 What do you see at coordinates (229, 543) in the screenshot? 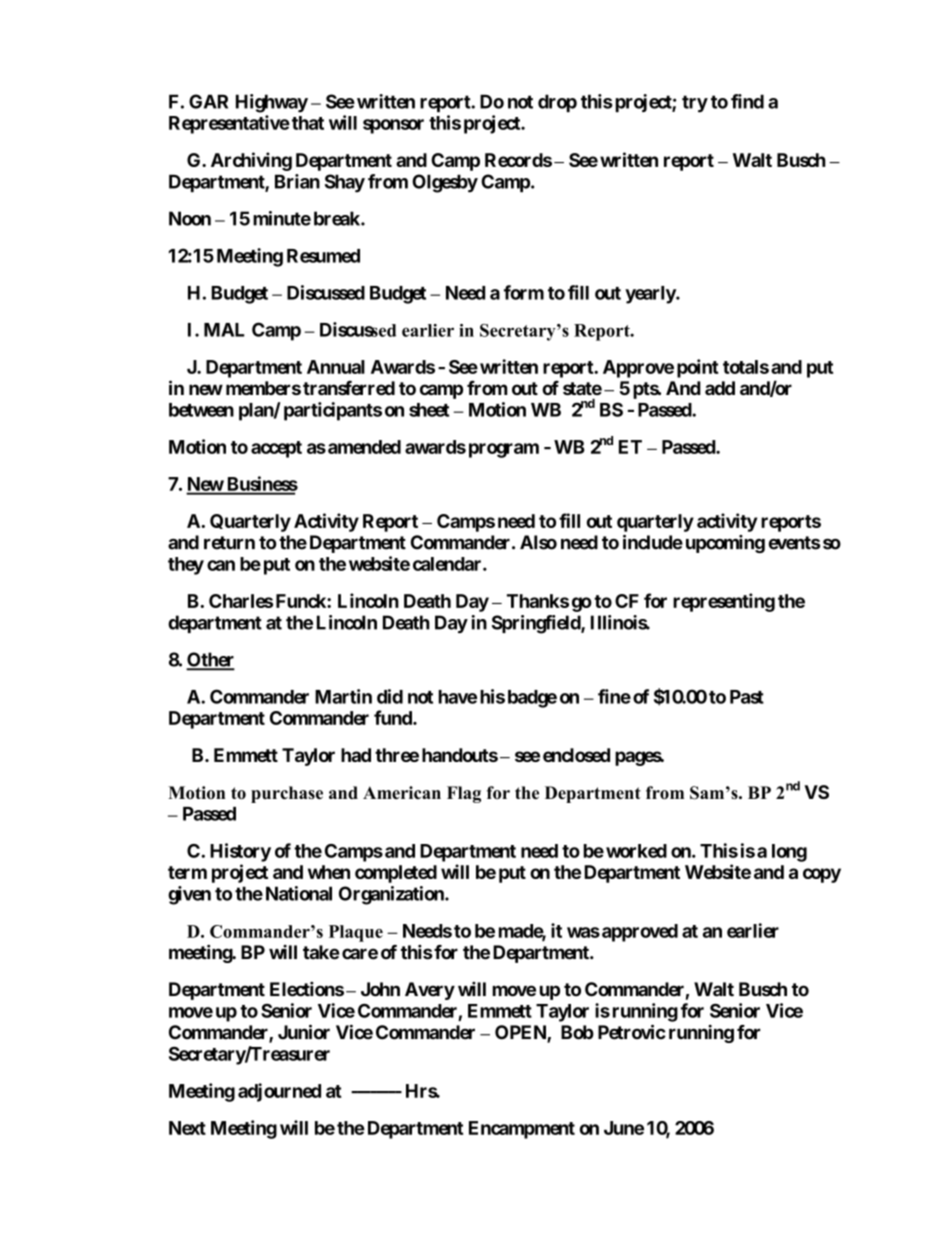
I see `return` at bounding box center [229, 543].
